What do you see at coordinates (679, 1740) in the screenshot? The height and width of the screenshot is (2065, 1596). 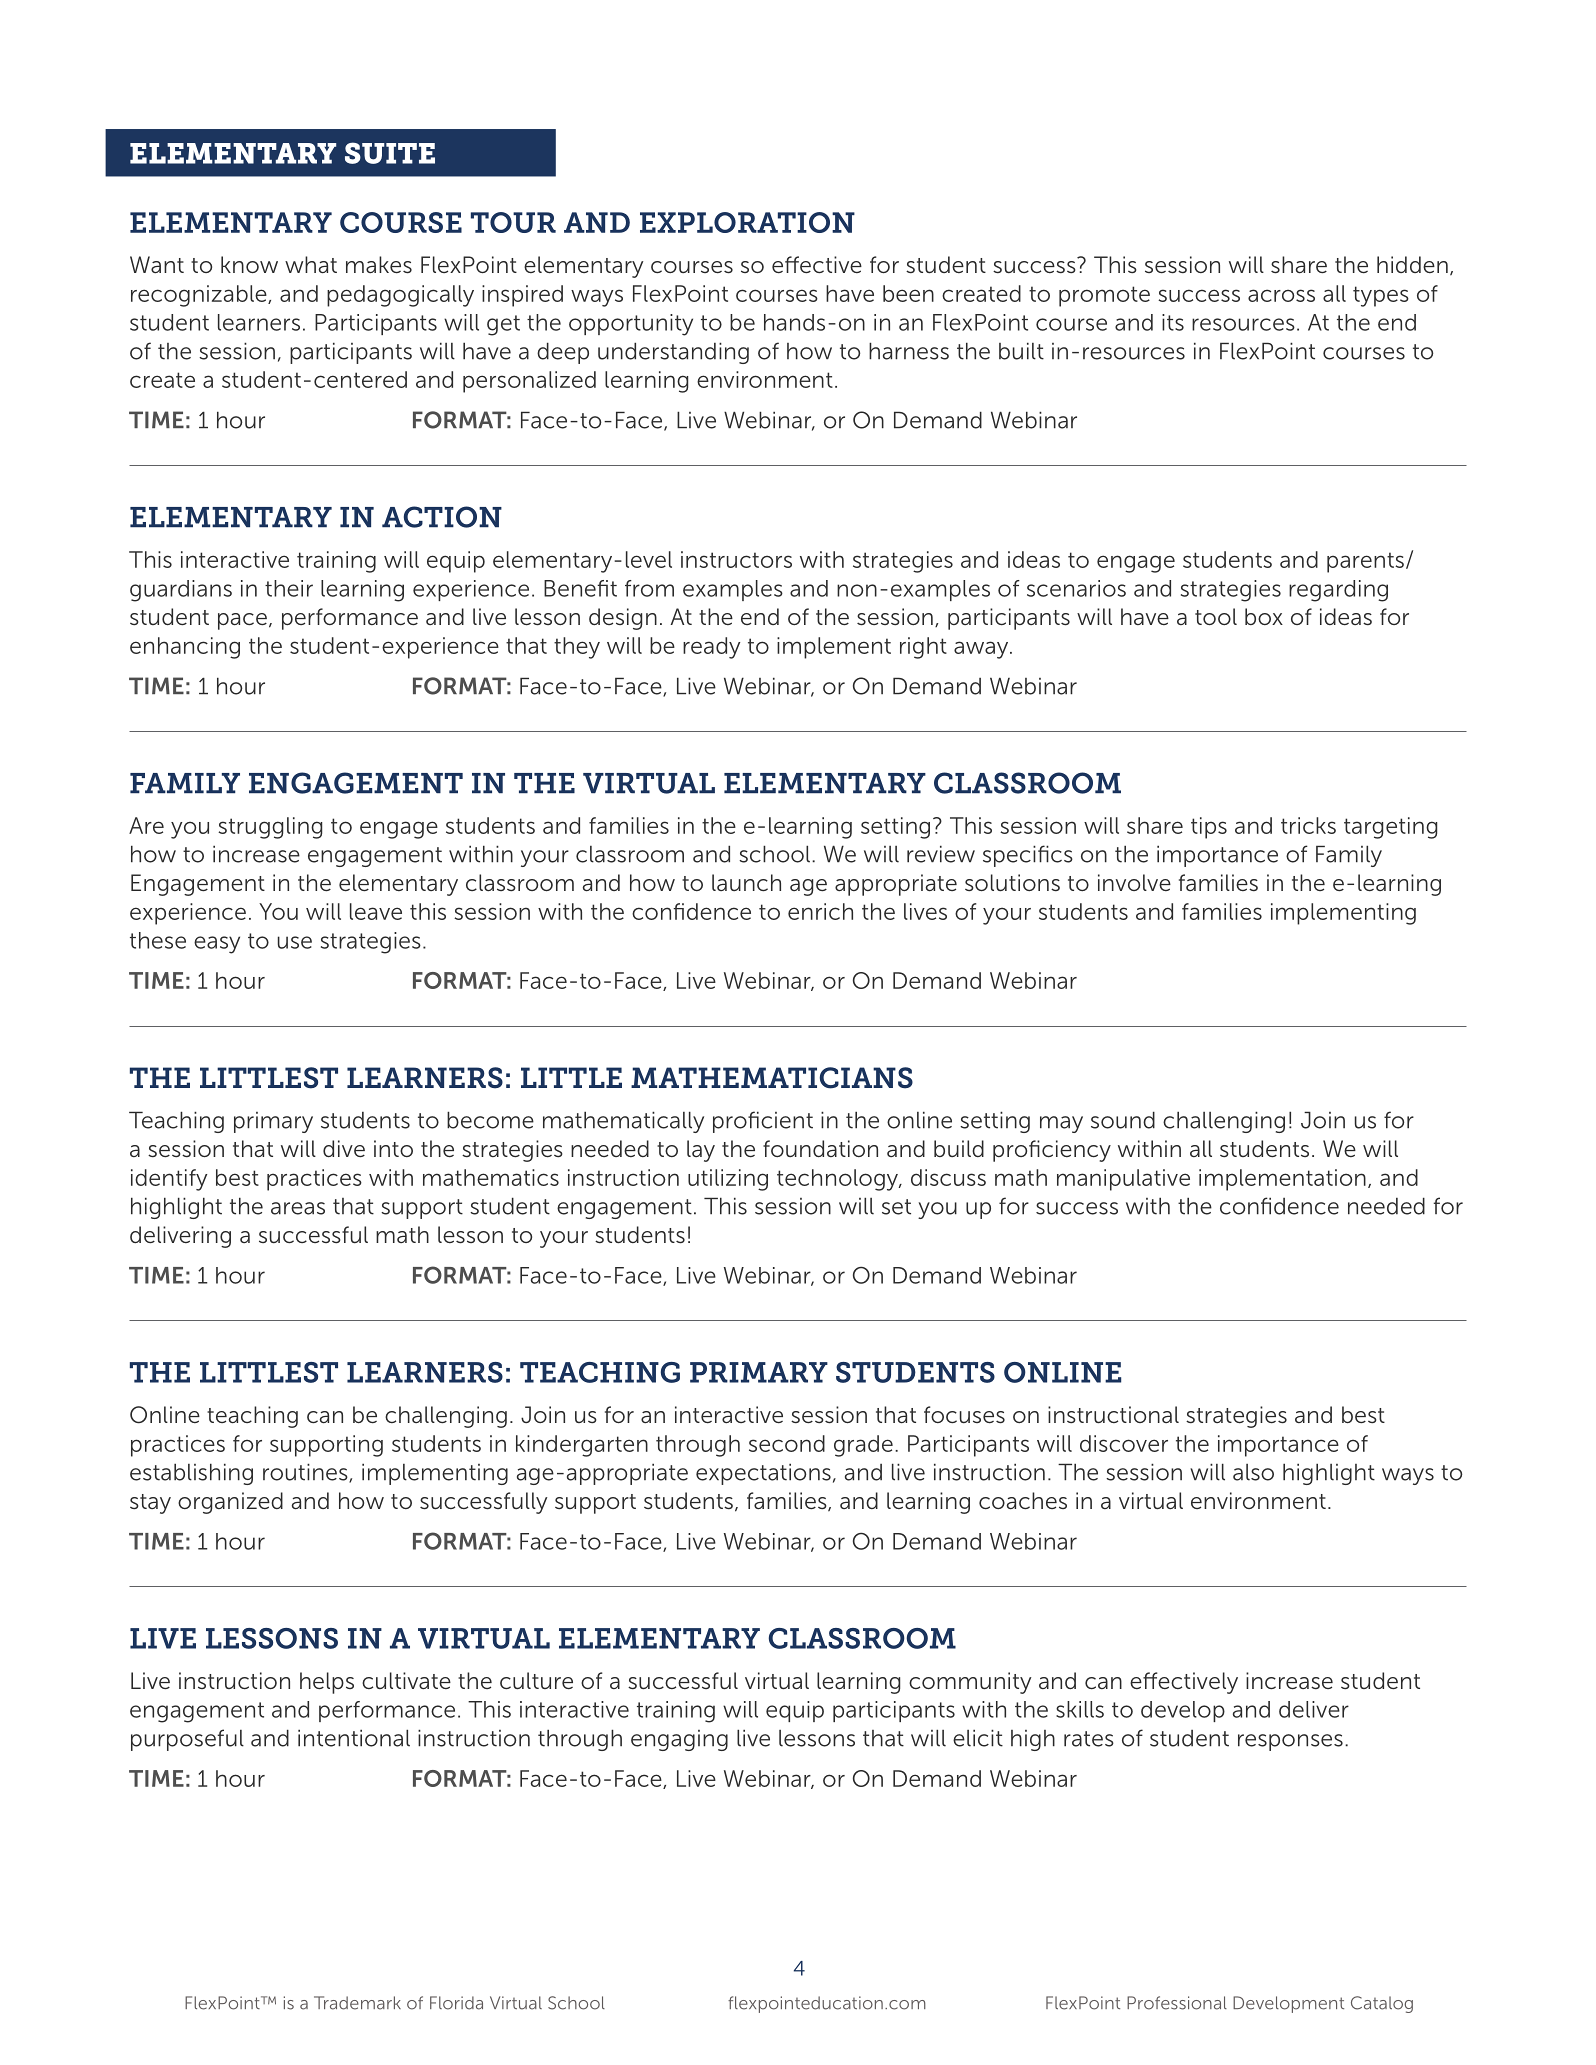 I see `engaging` at bounding box center [679, 1740].
